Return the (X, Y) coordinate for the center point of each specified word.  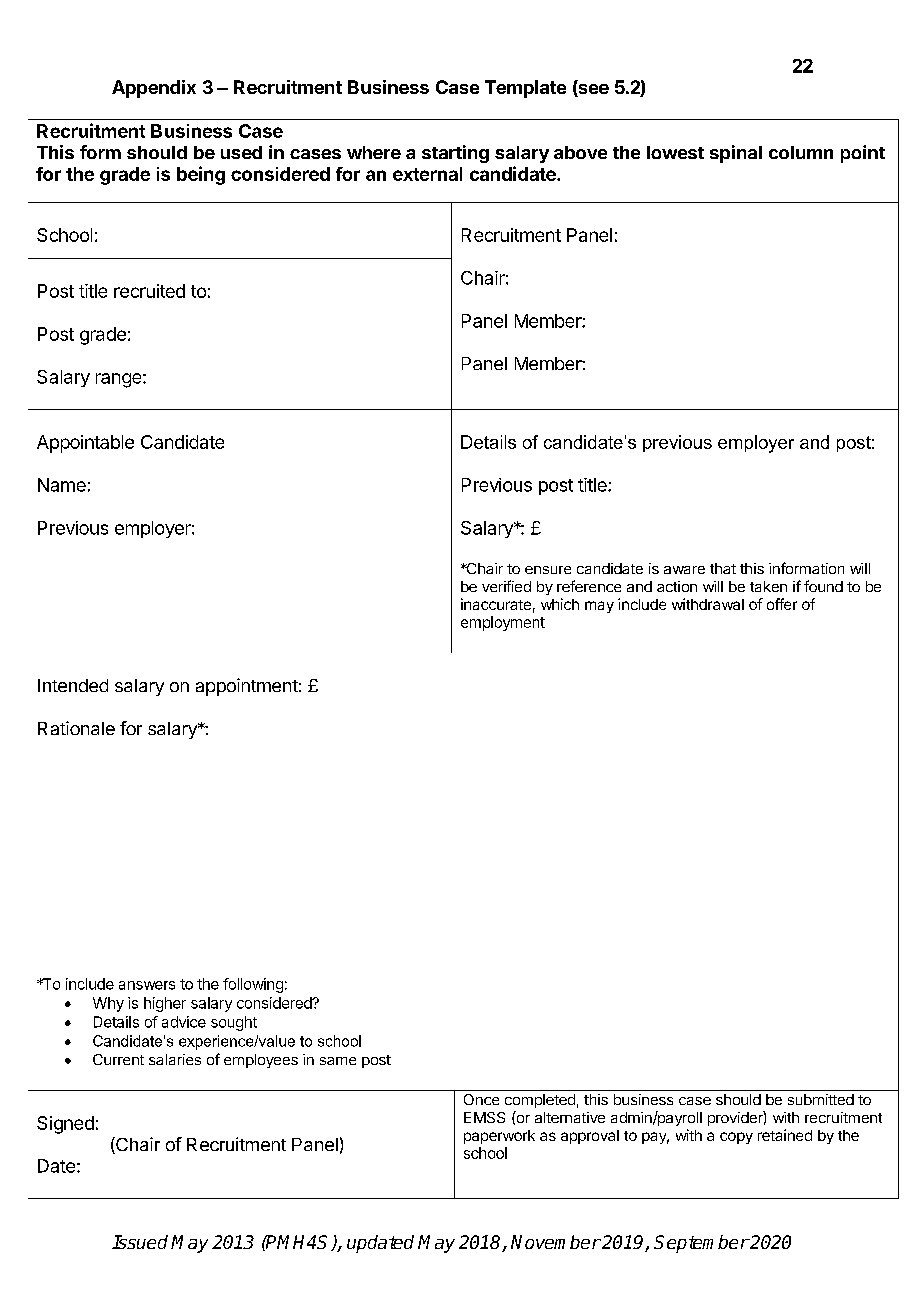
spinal (736, 154)
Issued (140, 1242)
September (701, 1244)
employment (503, 623)
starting (455, 154)
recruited (149, 291)
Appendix (154, 89)
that (723, 568)
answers (147, 985)
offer (782, 604)
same (338, 1061)
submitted (821, 1099)
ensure (548, 570)
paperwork (499, 1137)
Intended (73, 685)
